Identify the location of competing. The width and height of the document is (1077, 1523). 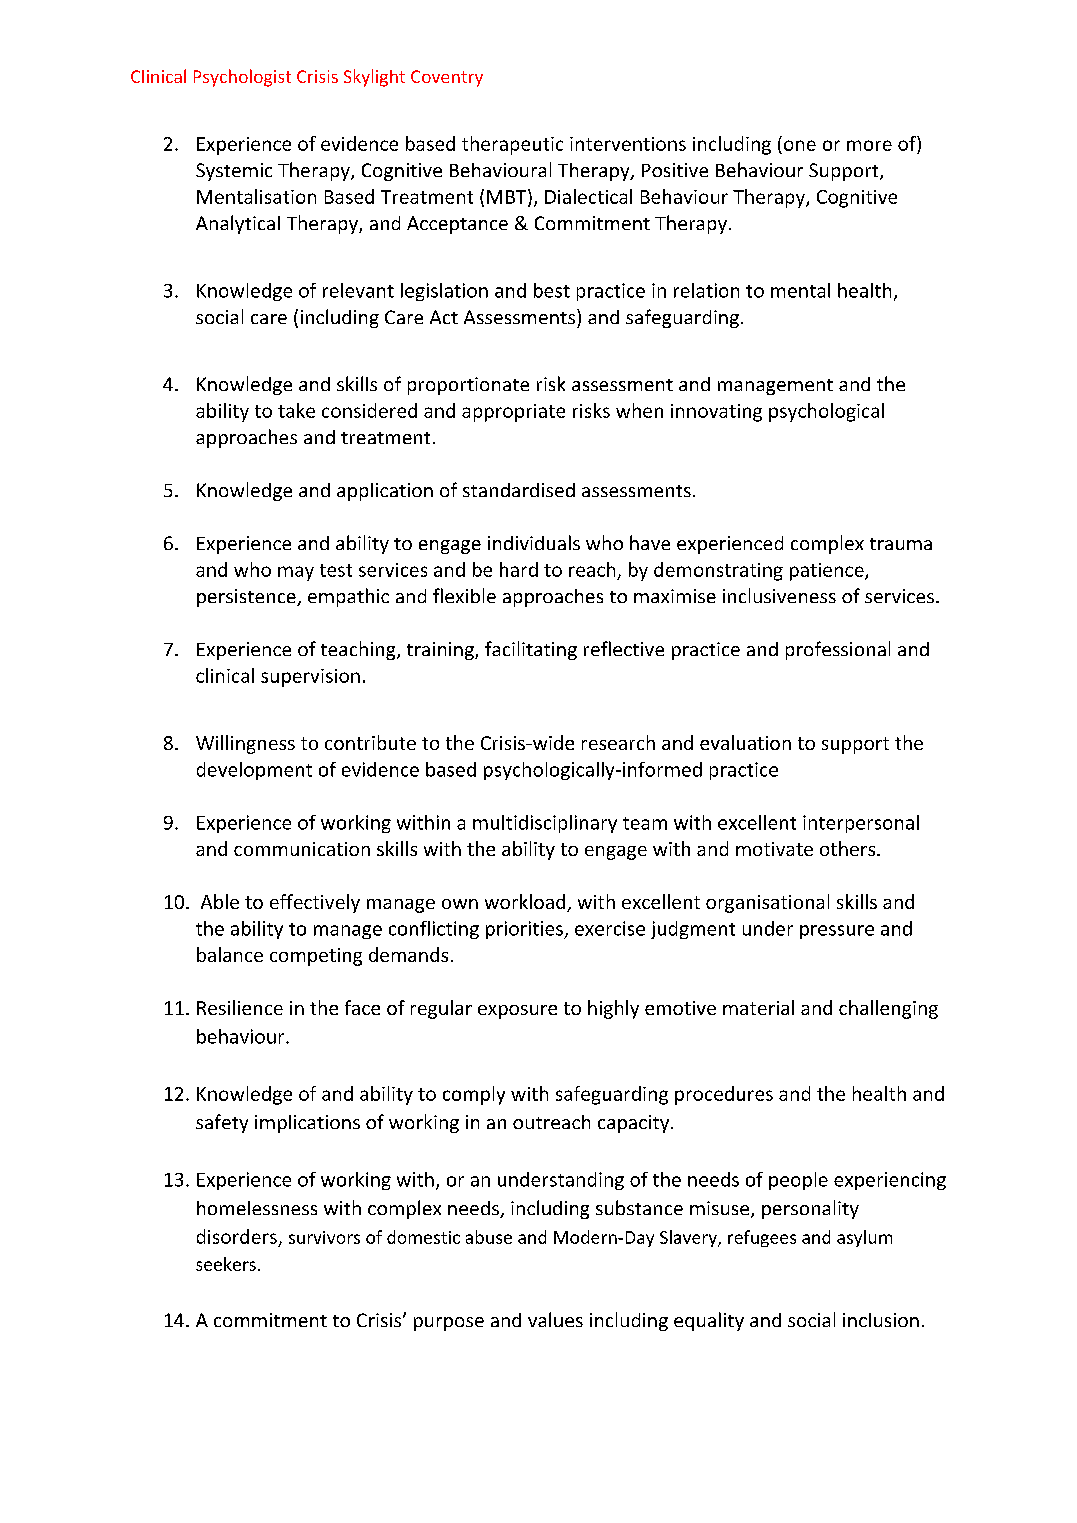
(316, 957).
